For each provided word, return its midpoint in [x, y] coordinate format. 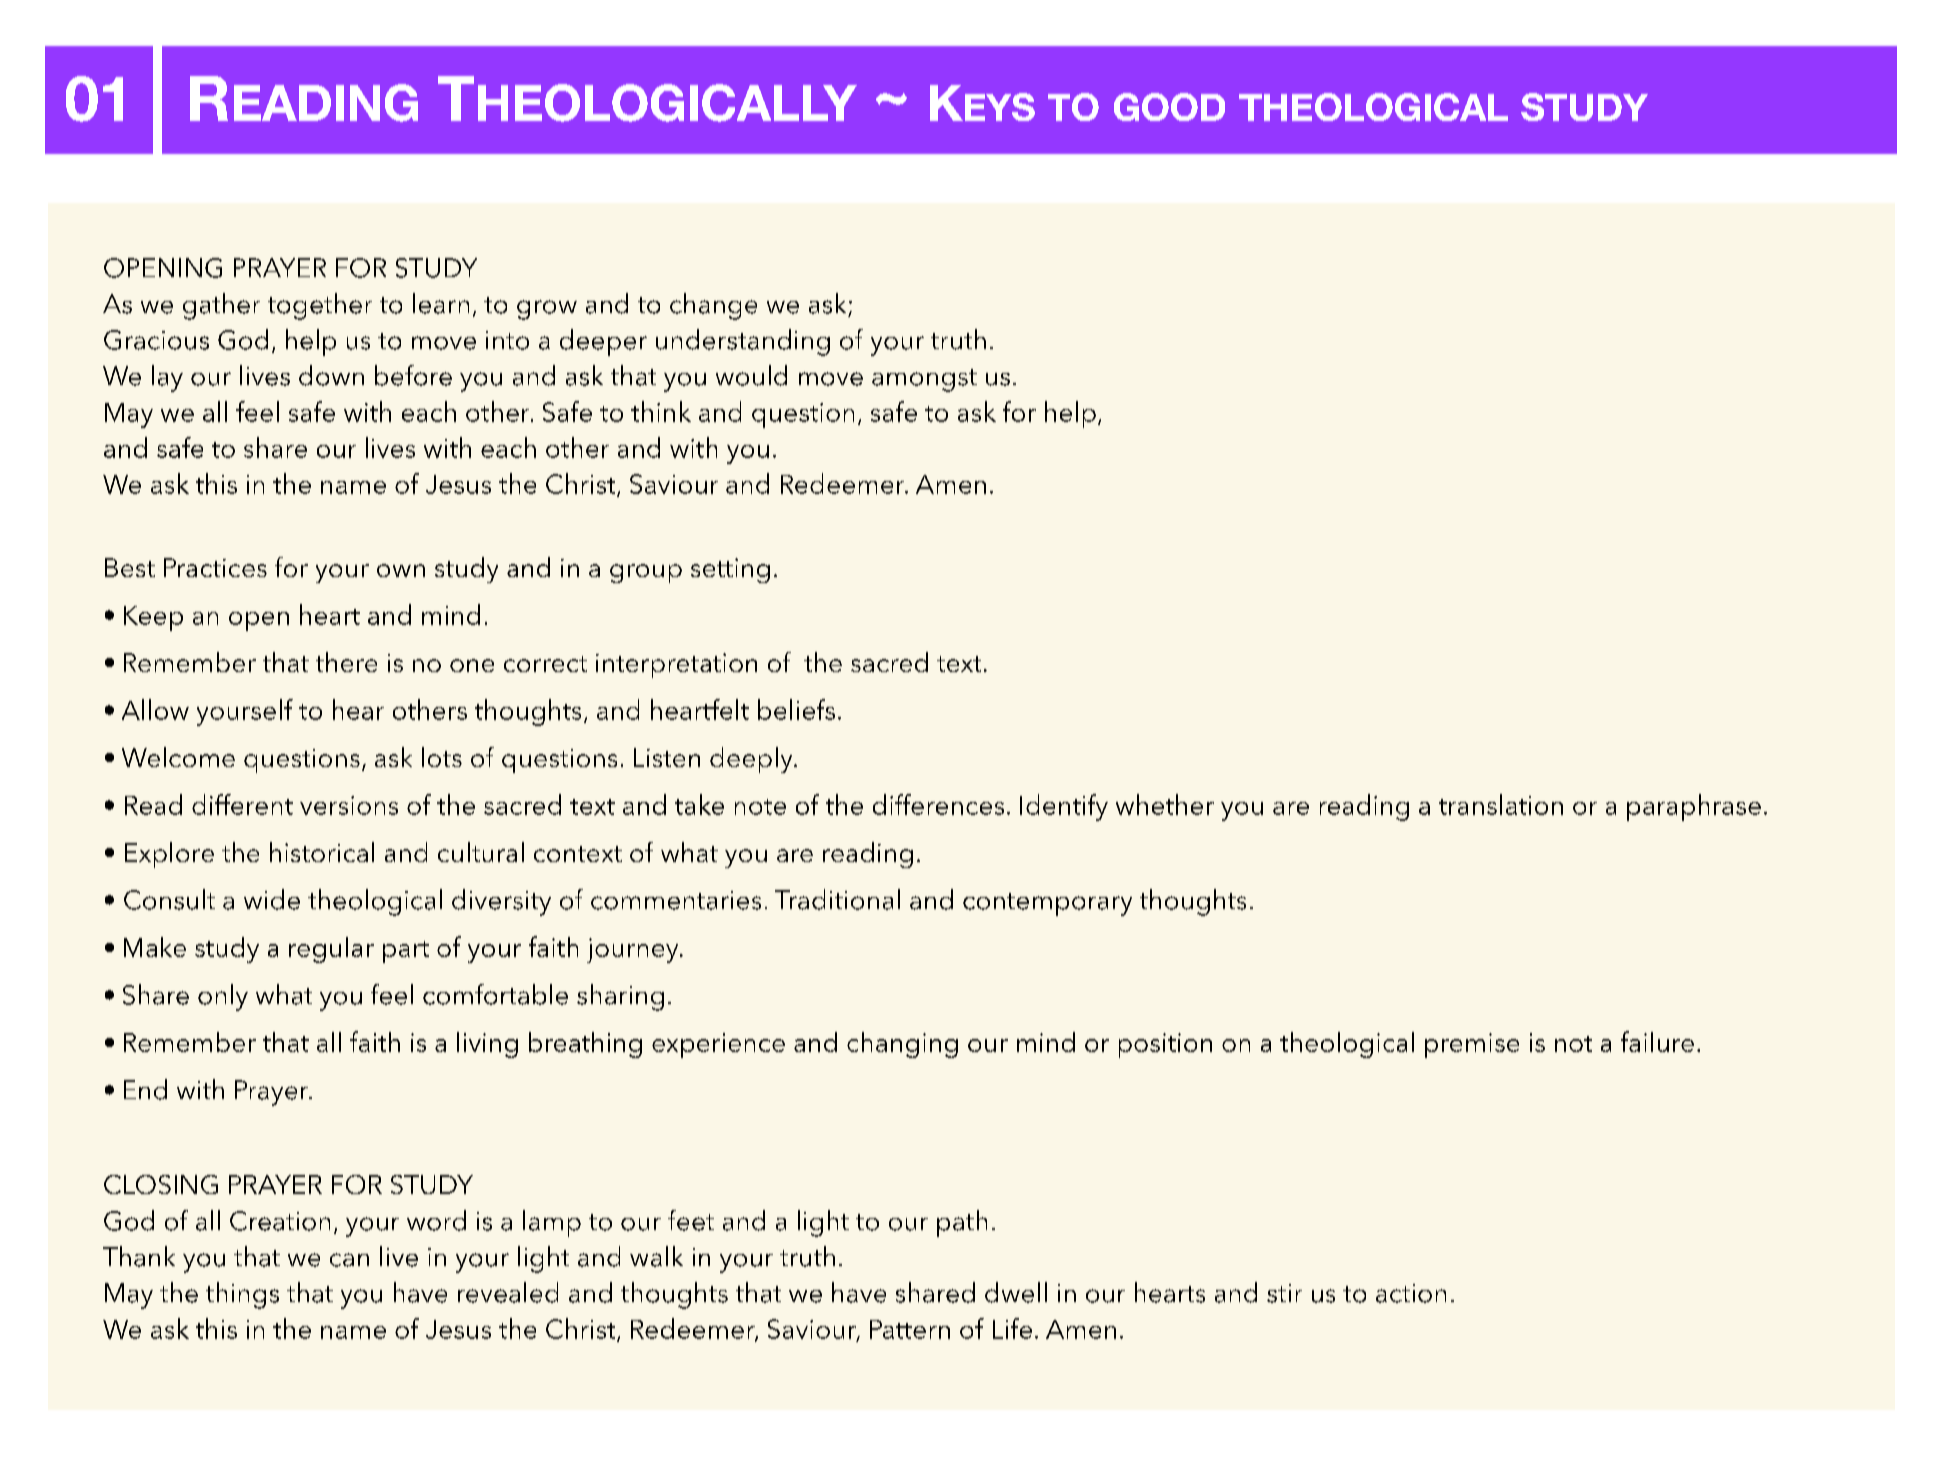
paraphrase [1694, 807]
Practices [215, 567]
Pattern [910, 1329]
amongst [924, 380]
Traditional [837, 899]
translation [1501, 804]
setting [730, 570]
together [320, 306]
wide [272, 899]
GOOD [1169, 107]
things [242, 1295]
